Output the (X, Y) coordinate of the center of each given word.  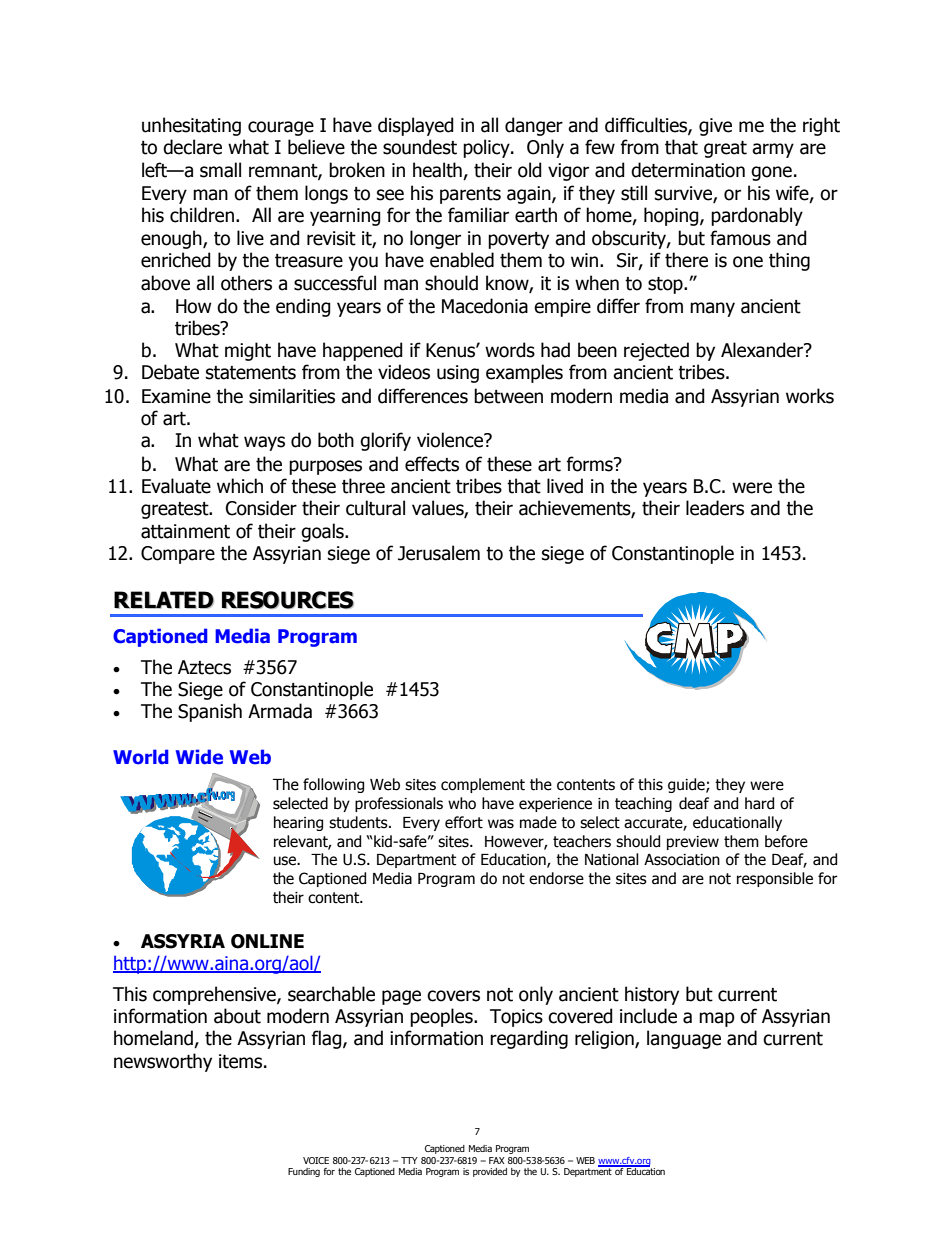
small (220, 170)
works (810, 396)
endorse (556, 878)
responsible (775, 879)
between (508, 396)
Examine (176, 396)
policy (487, 148)
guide (687, 785)
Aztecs (204, 667)
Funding (304, 1172)
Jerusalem (439, 553)
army (773, 150)
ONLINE (267, 941)
